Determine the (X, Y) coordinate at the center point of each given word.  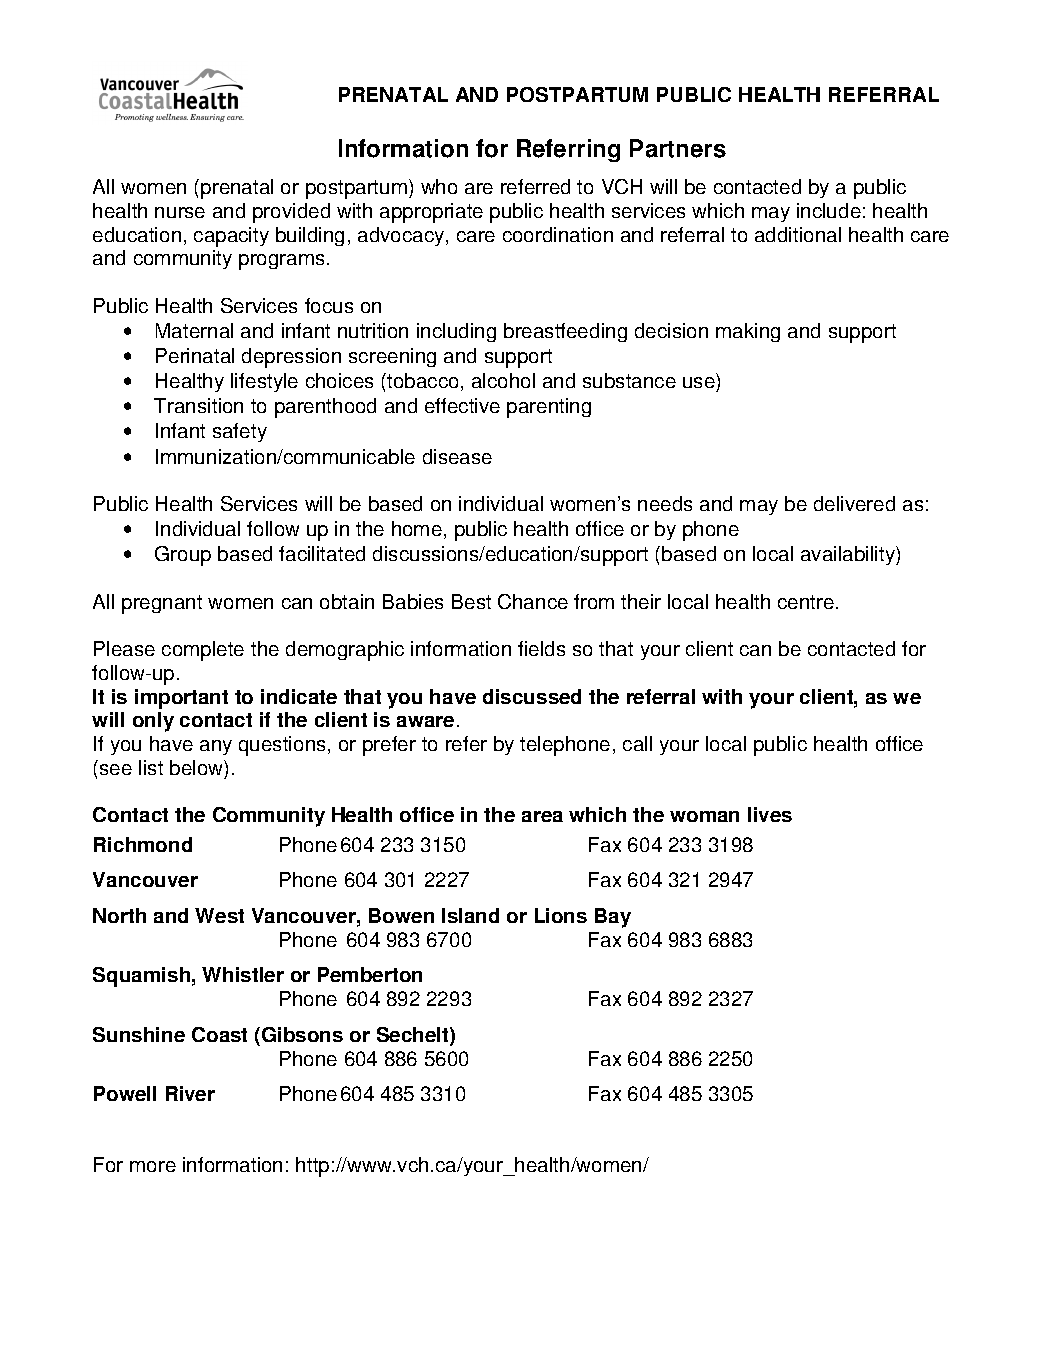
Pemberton (370, 974)
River (190, 1093)
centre (806, 602)
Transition (198, 405)
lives (770, 814)
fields (541, 648)
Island (470, 915)
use (700, 384)
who (439, 186)
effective (462, 405)
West (219, 915)
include (829, 210)
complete (203, 651)
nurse (180, 212)
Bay (613, 918)
